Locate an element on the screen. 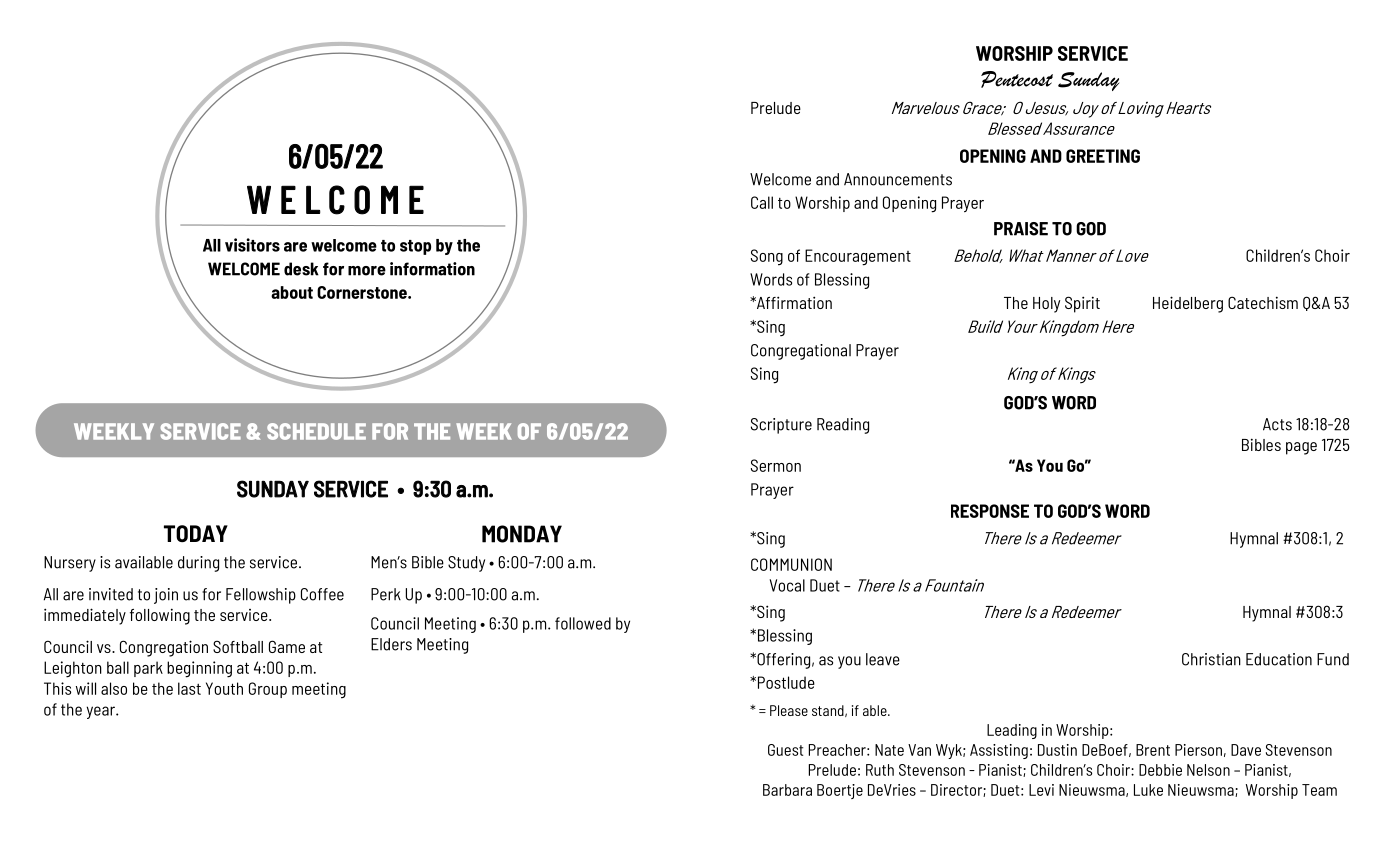  SCHEDULE is located at coordinates (316, 431).
